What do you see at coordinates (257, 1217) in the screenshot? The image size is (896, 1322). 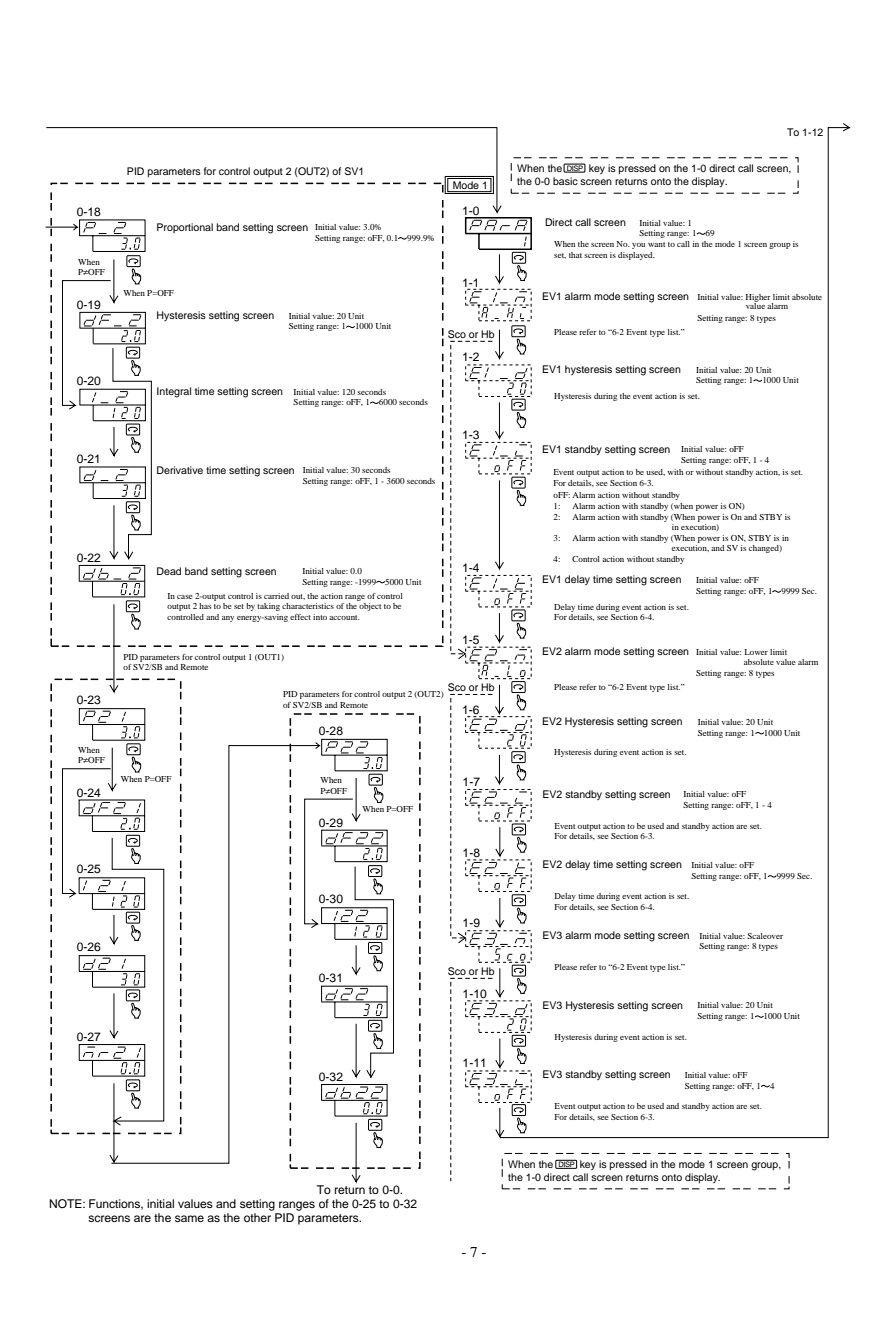 I see `other` at bounding box center [257, 1217].
